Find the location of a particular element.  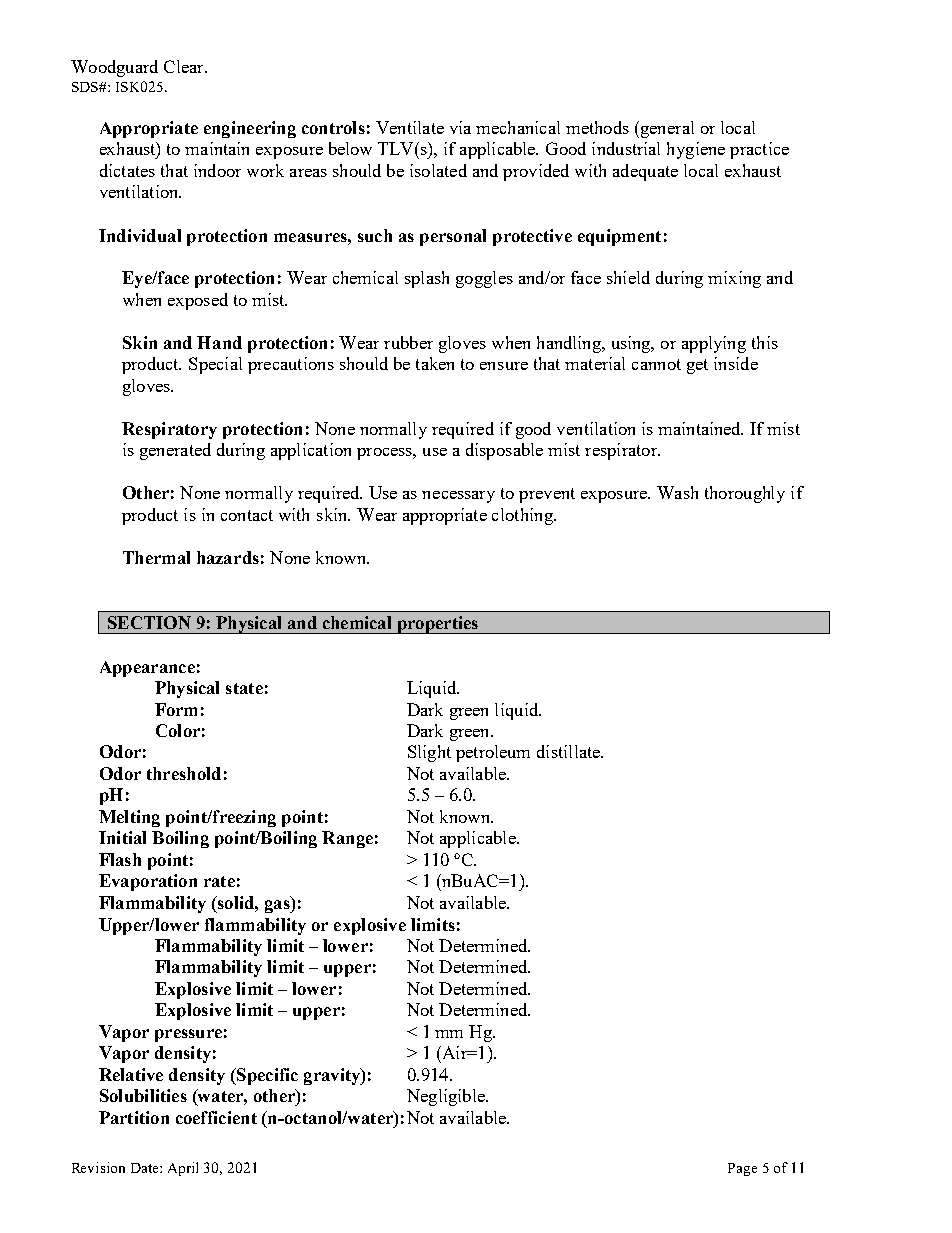

April is located at coordinates (183, 1169).
